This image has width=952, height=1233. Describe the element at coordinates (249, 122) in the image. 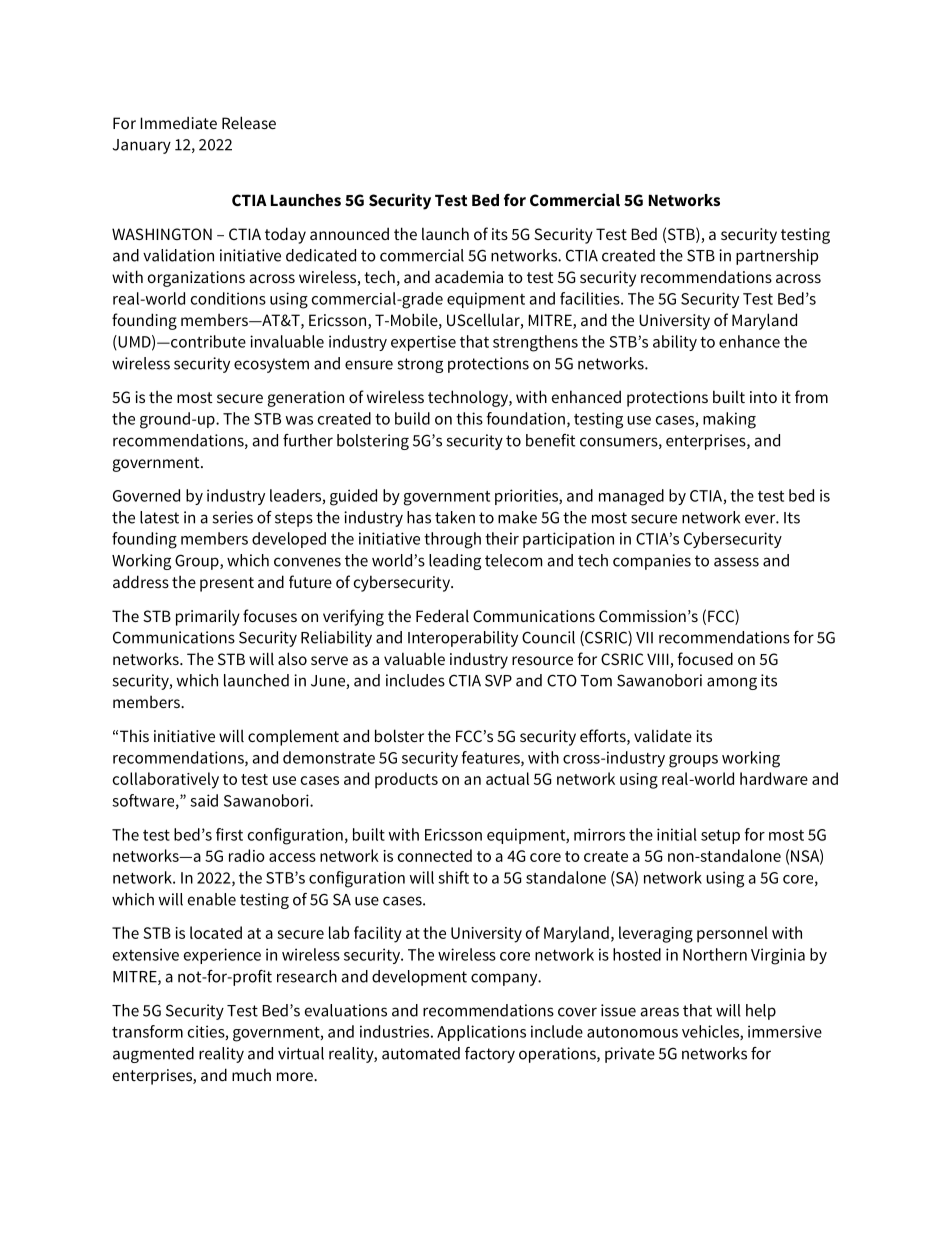

I see `Release` at that location.
